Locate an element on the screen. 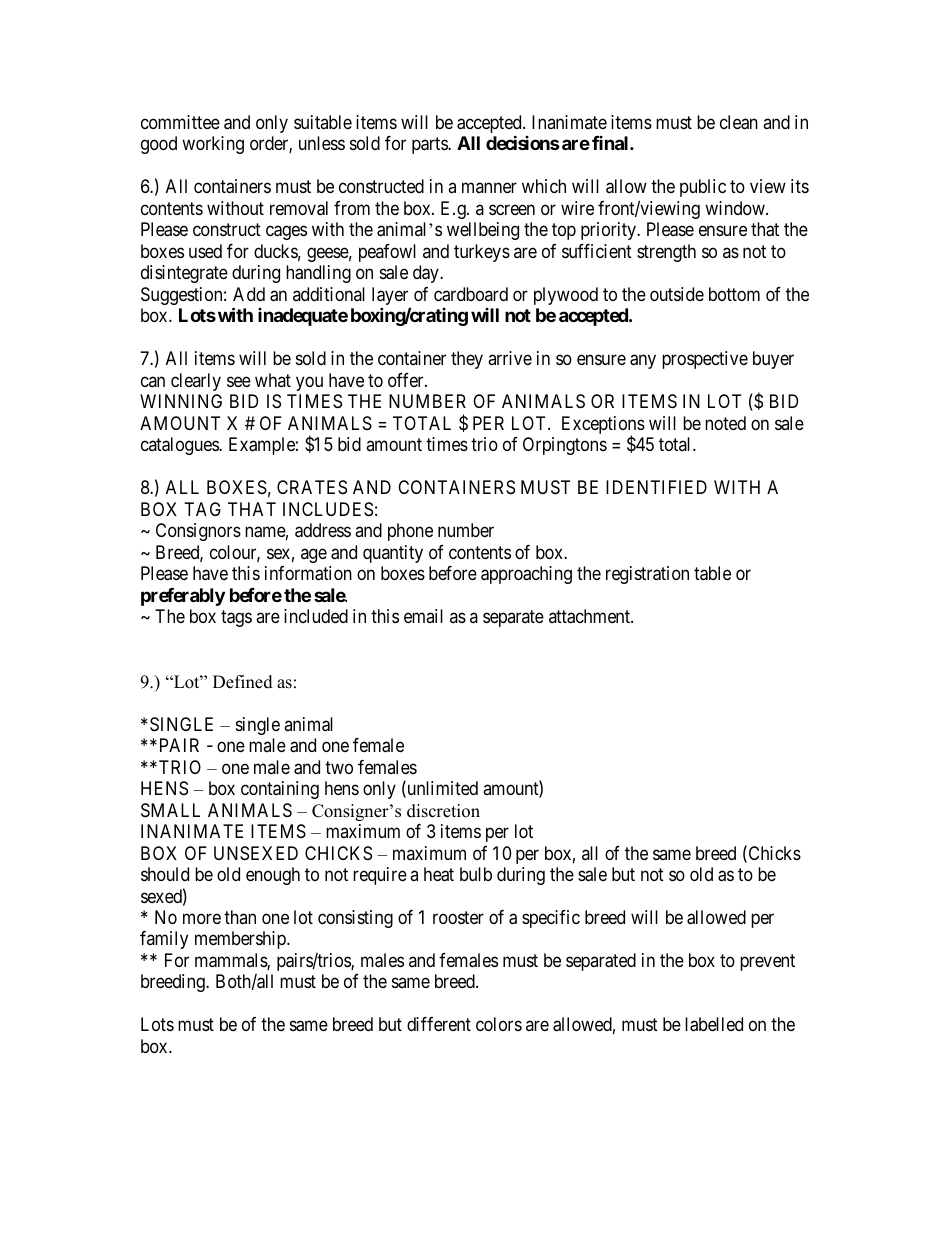 The height and width of the screenshot is (1233, 952). registration is located at coordinates (647, 575).
